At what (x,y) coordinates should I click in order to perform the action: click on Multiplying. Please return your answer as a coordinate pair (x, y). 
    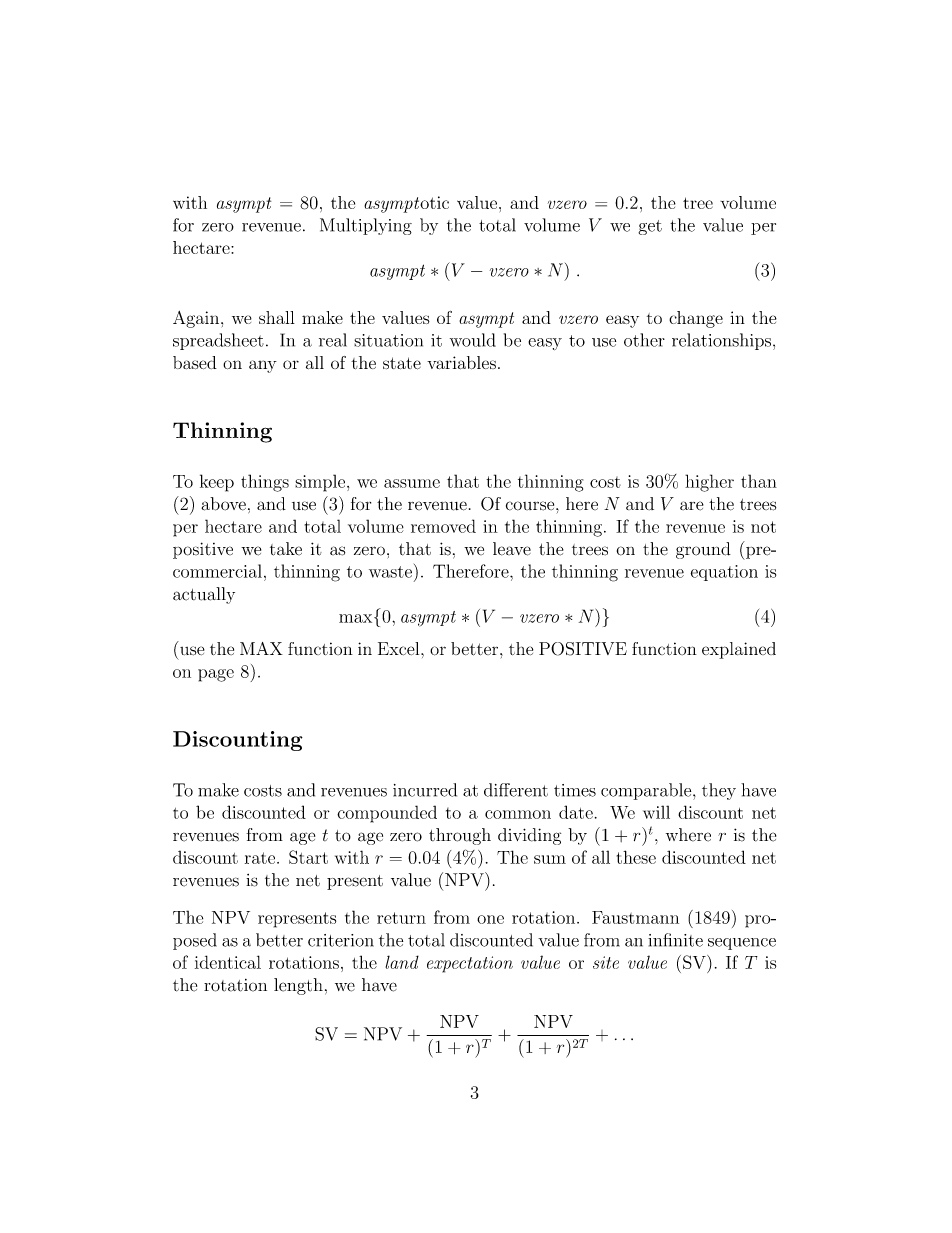
    Looking at the image, I should click on (366, 226).
